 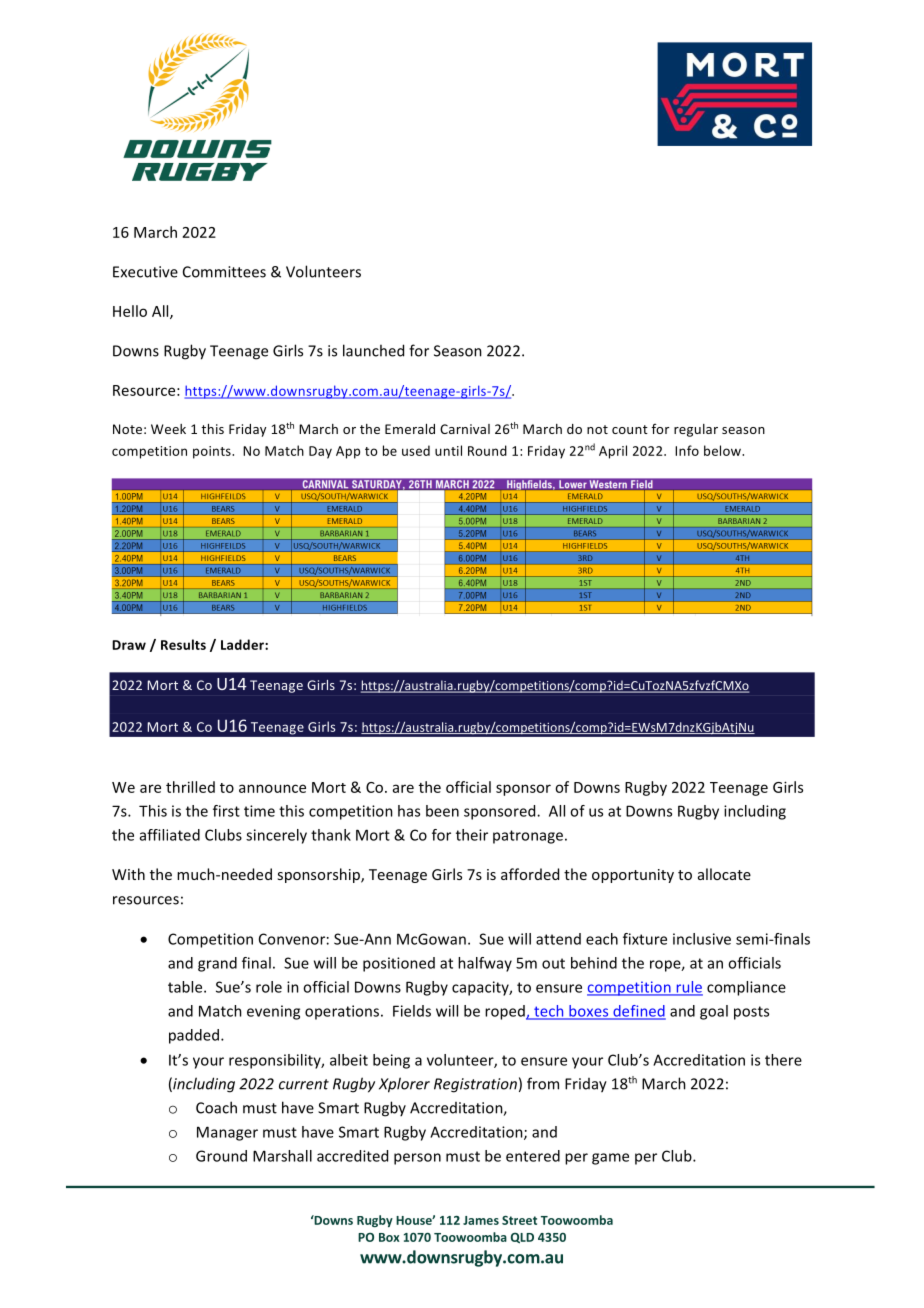 What do you see at coordinates (481, 1220) in the image?
I see `James` at bounding box center [481, 1220].
